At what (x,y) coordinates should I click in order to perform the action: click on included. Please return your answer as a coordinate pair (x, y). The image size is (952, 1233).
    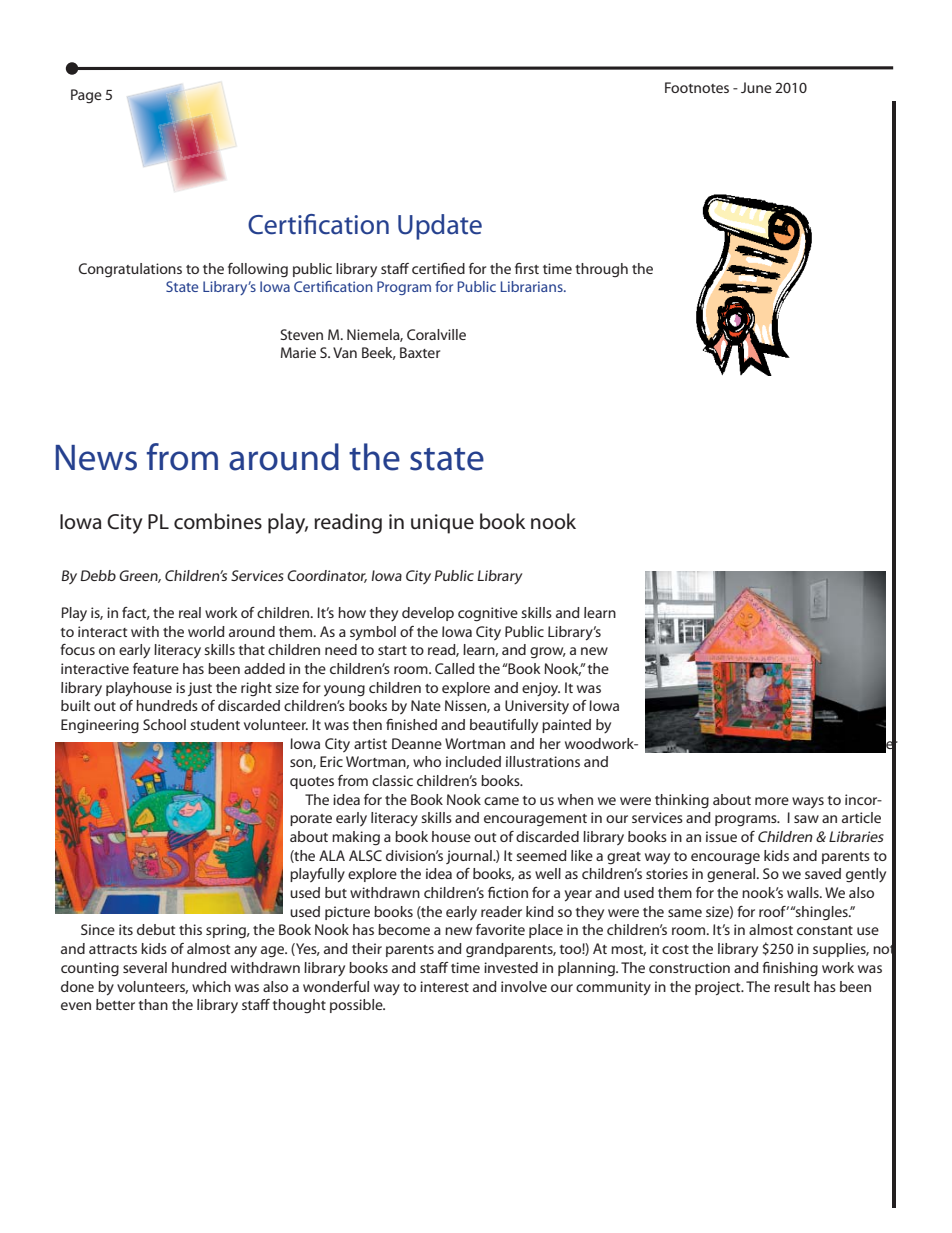
    Looking at the image, I should click on (473, 761).
